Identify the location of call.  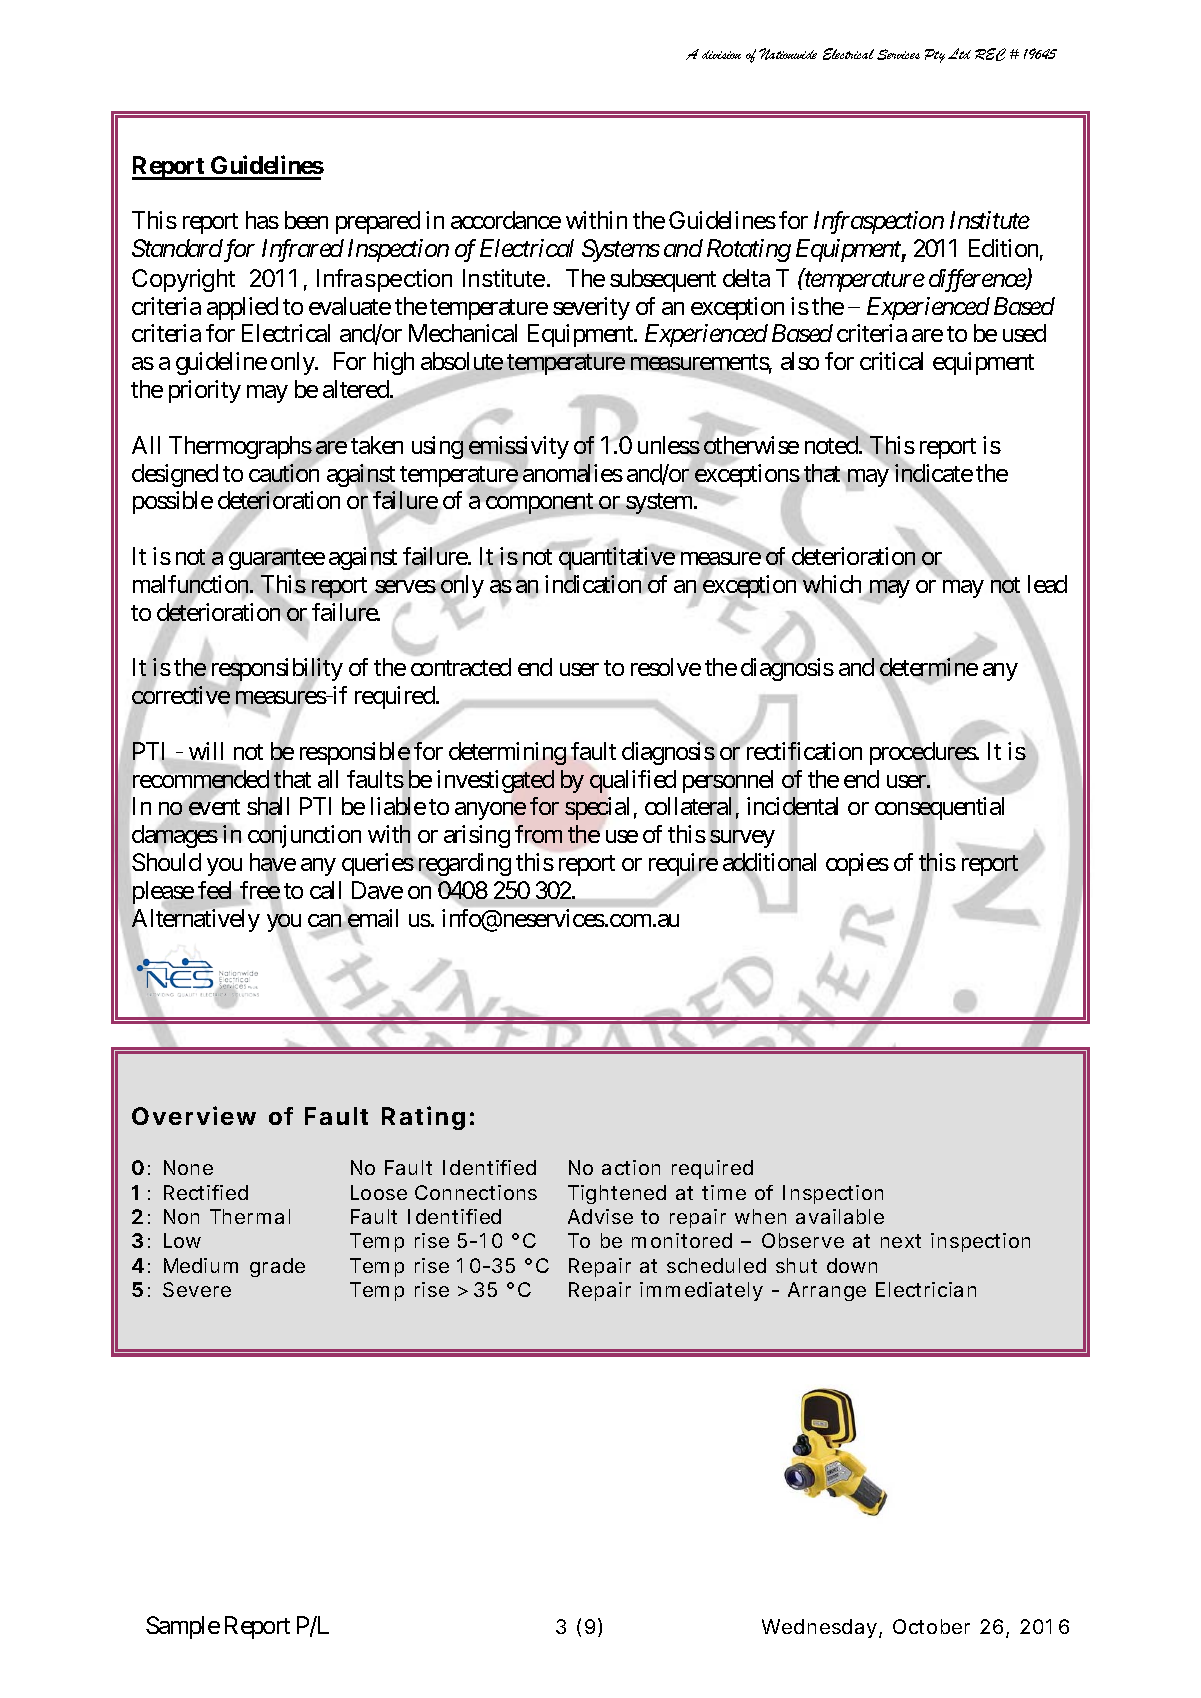
(325, 890).
